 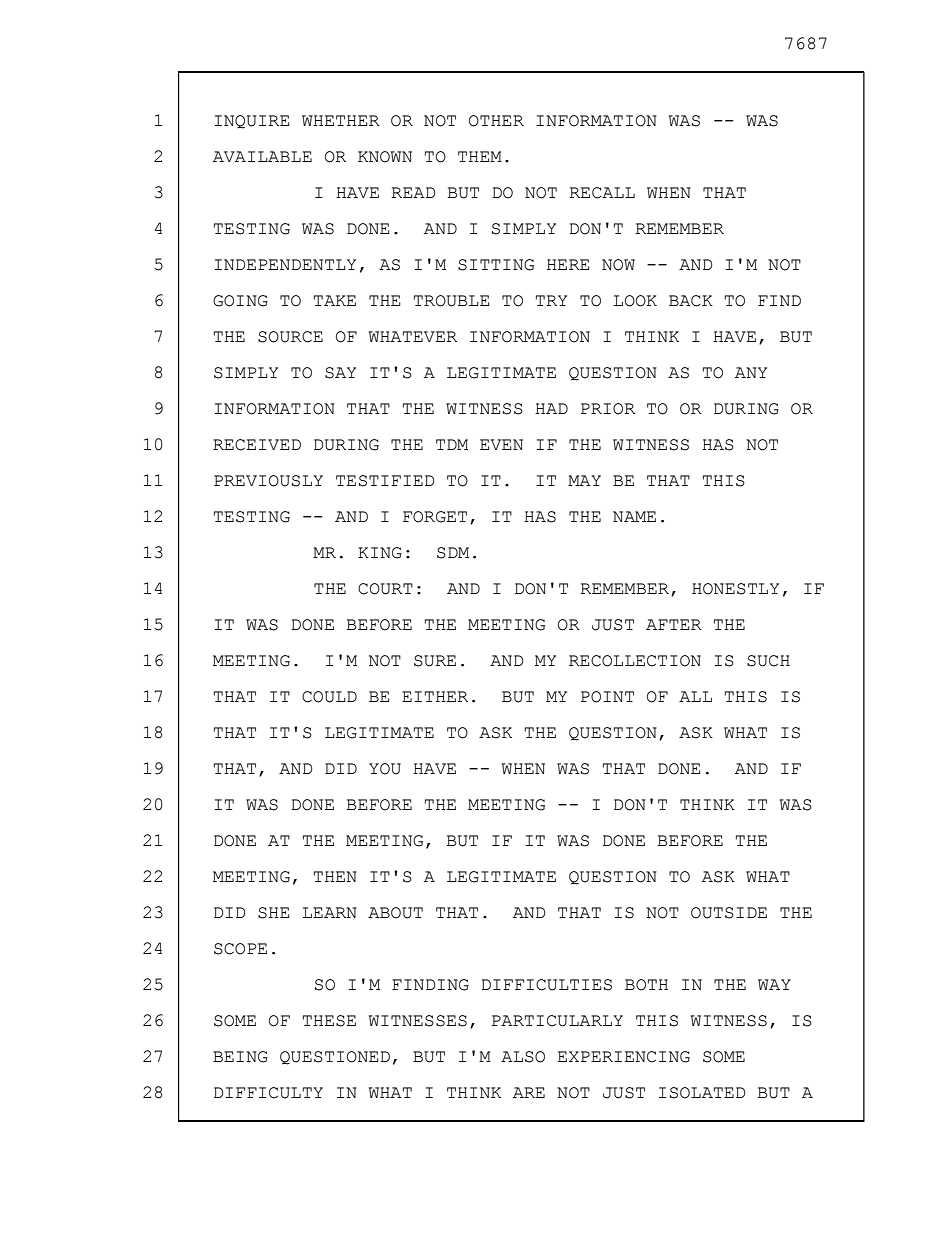 What do you see at coordinates (262, 156) in the document?
I see `AVAILABLE` at bounding box center [262, 156].
